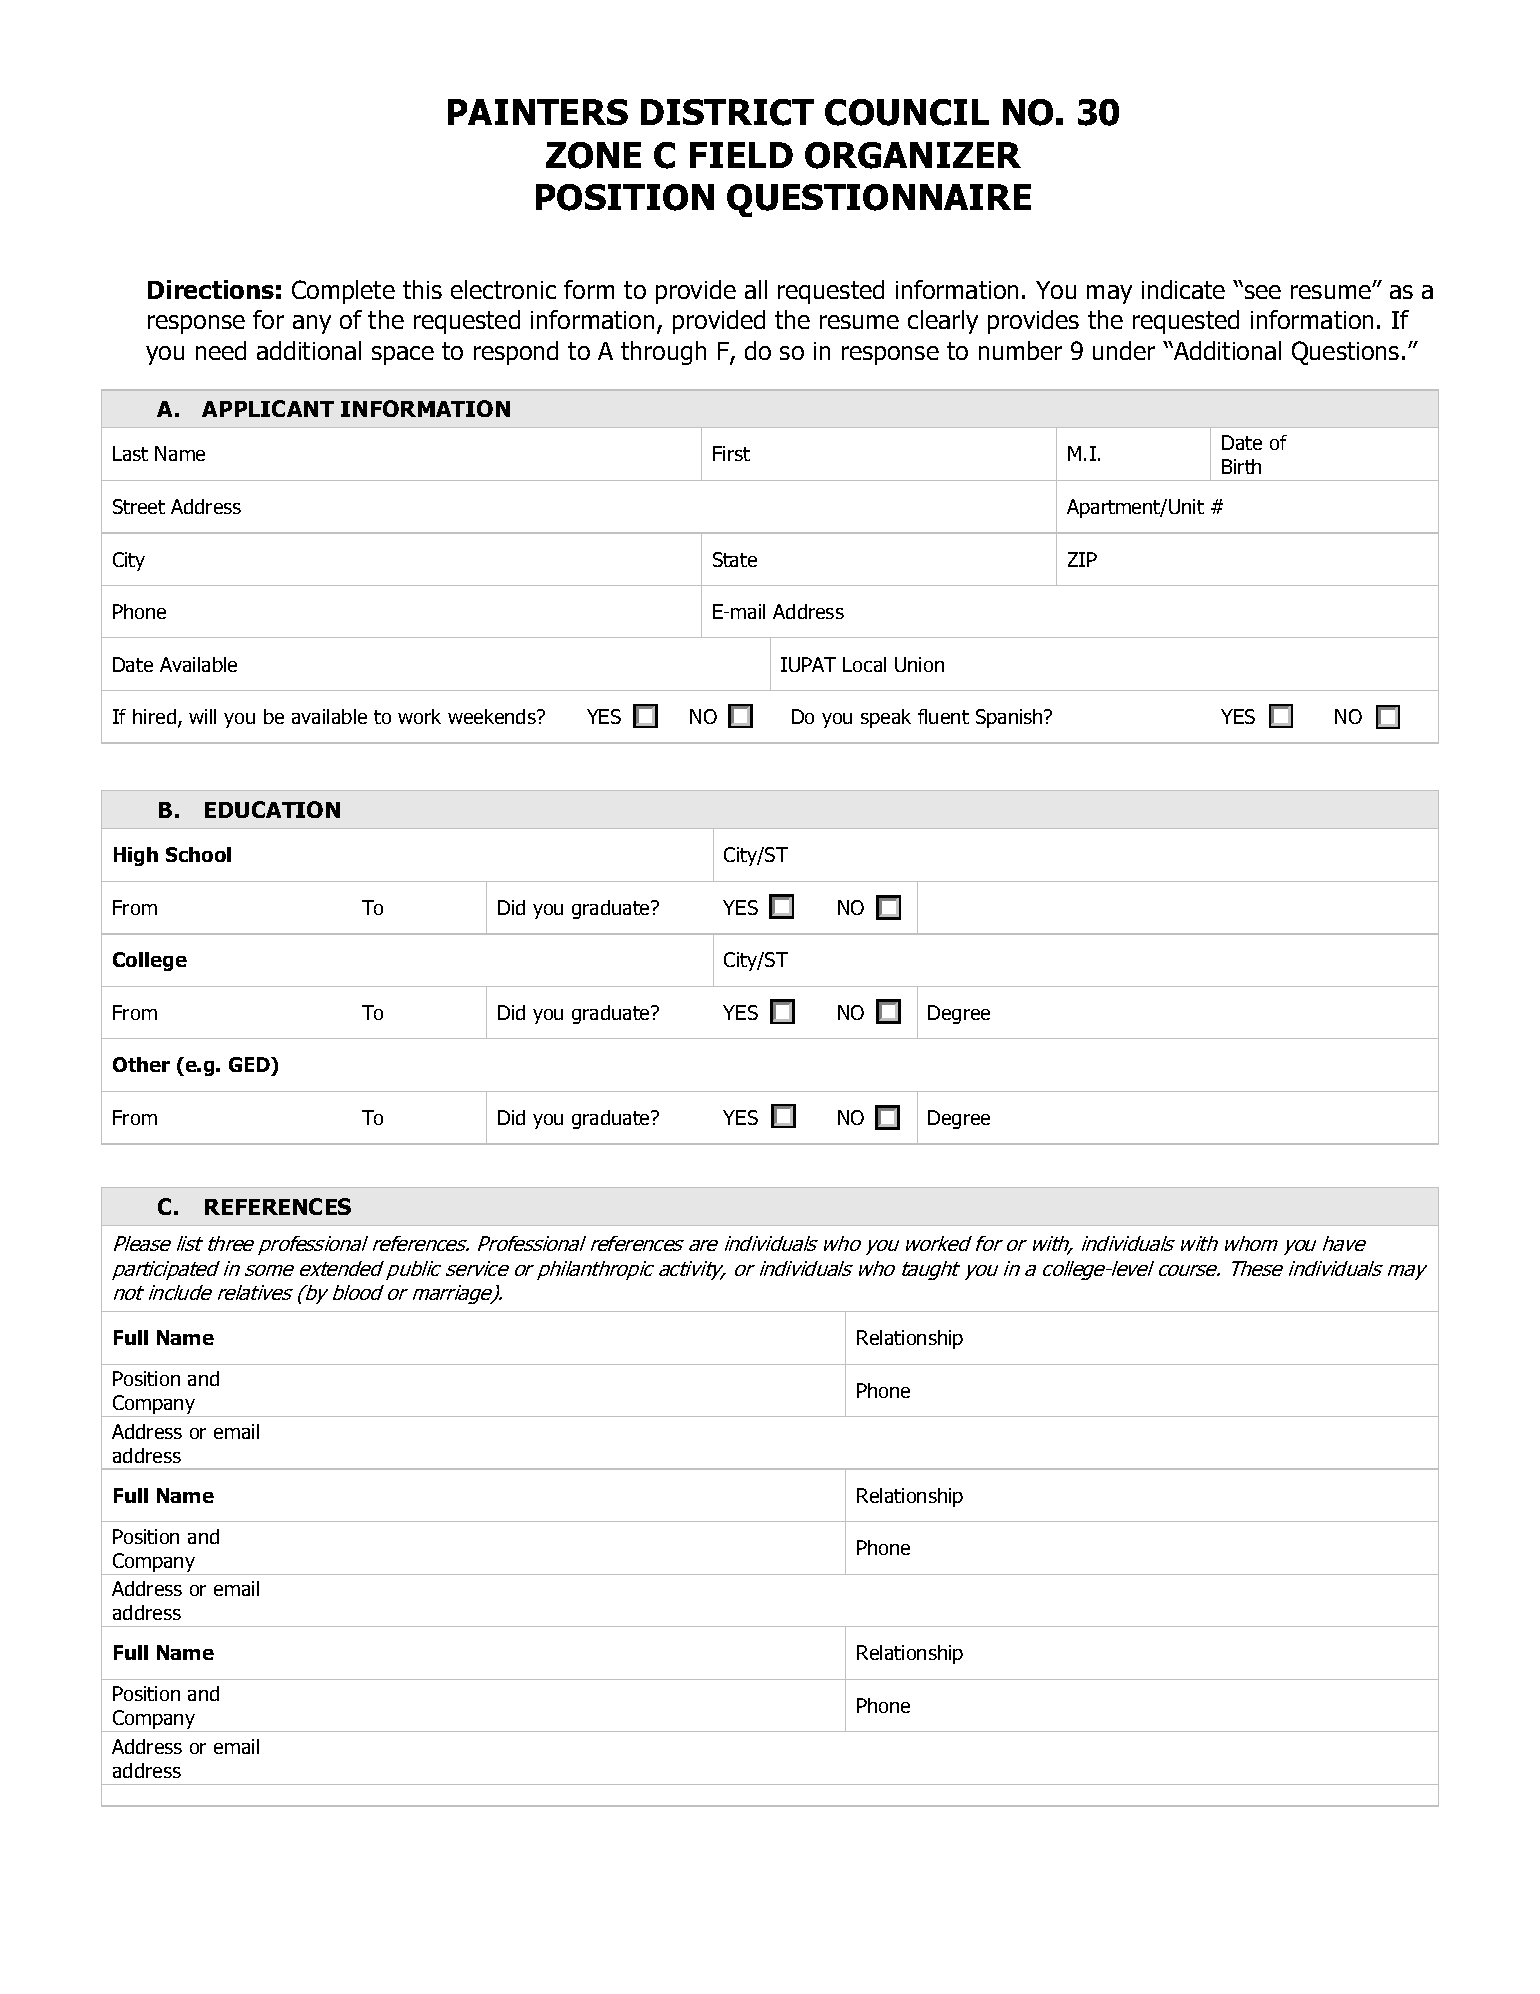  What do you see at coordinates (663, 353) in the document?
I see `through` at bounding box center [663, 353].
